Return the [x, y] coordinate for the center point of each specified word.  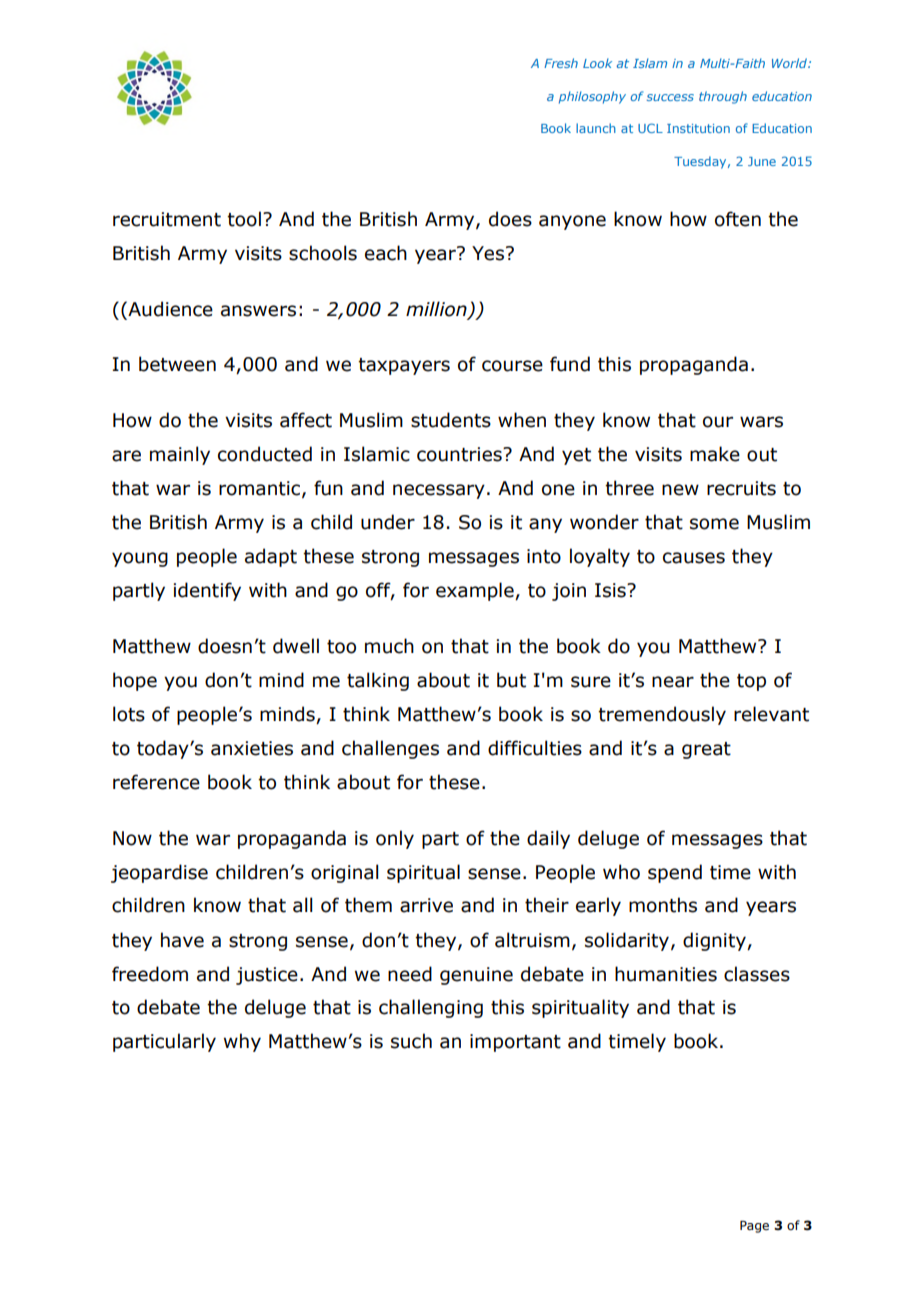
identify [207, 591]
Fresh [561, 63]
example [476, 591]
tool [244, 219]
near [673, 682]
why [242, 1042]
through [723, 97]
